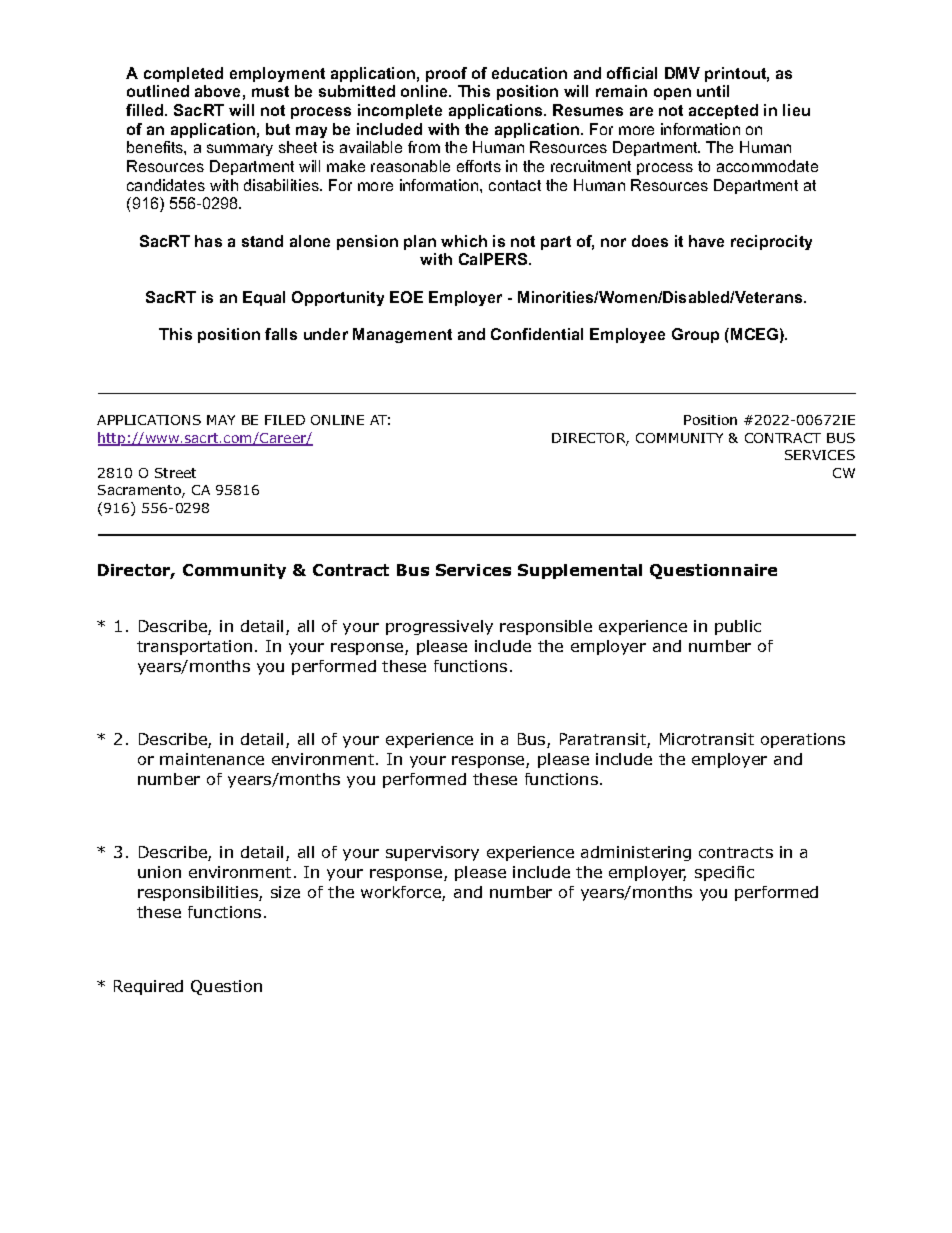 This image has width=952, height=1233. What do you see at coordinates (148, 987) in the image?
I see `Required` at bounding box center [148, 987].
